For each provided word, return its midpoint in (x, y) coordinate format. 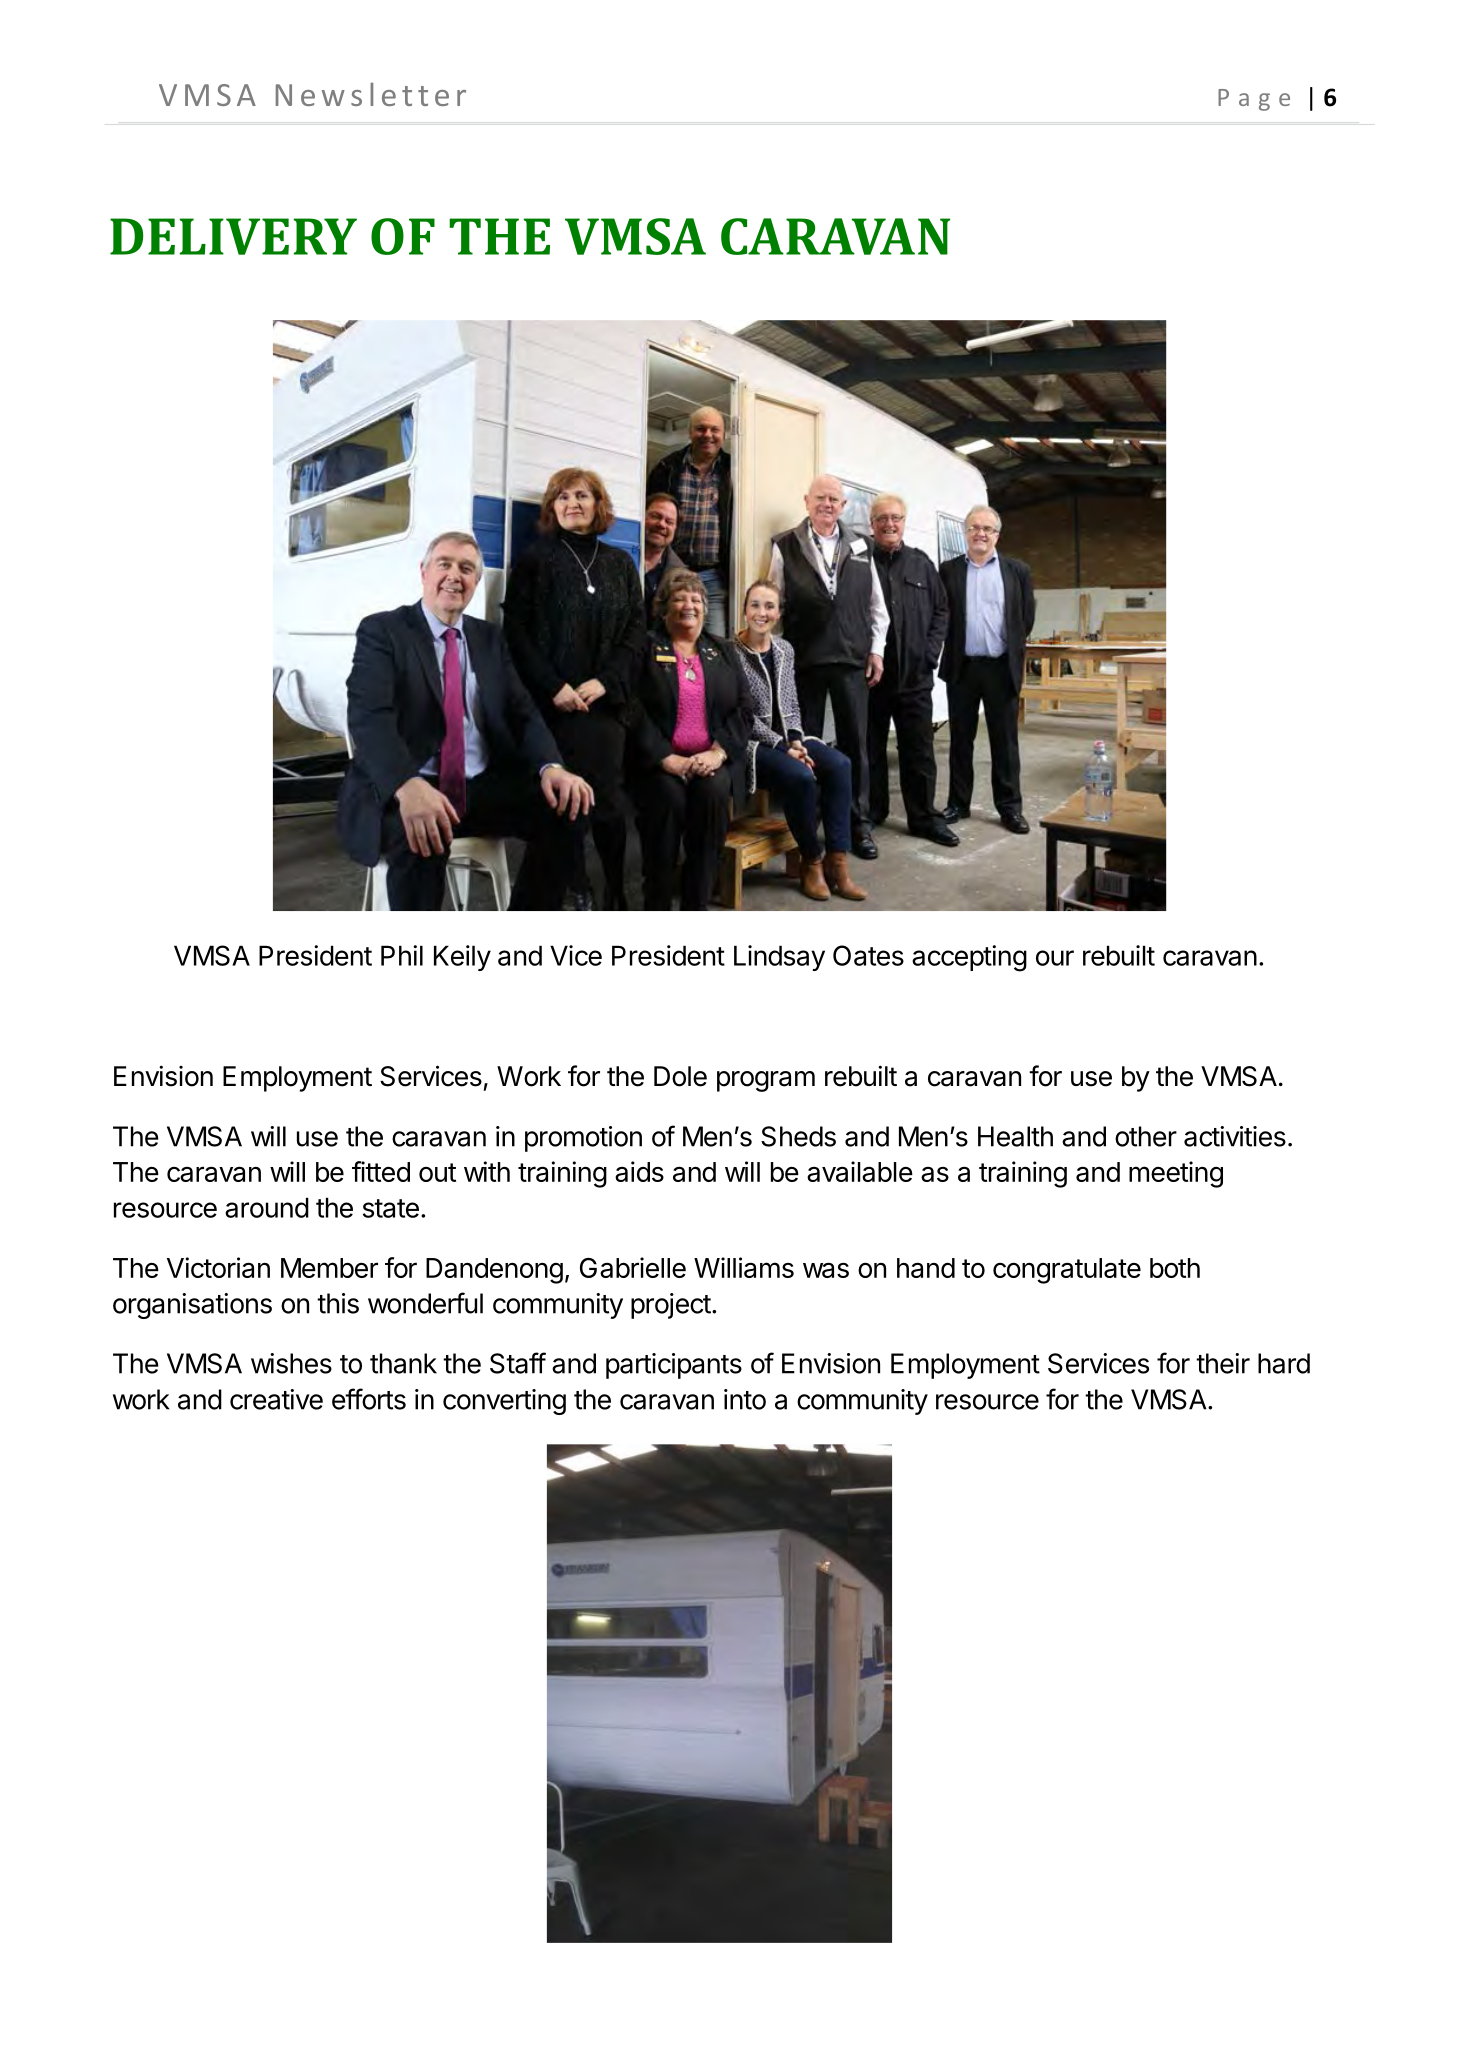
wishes (291, 1363)
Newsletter (371, 94)
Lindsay (779, 958)
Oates (868, 955)
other (1146, 1136)
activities (1235, 1136)
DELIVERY (233, 236)
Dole (680, 1076)
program (766, 1081)
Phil (402, 955)
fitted (381, 1171)
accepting (969, 958)
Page (1254, 100)
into (745, 1399)
